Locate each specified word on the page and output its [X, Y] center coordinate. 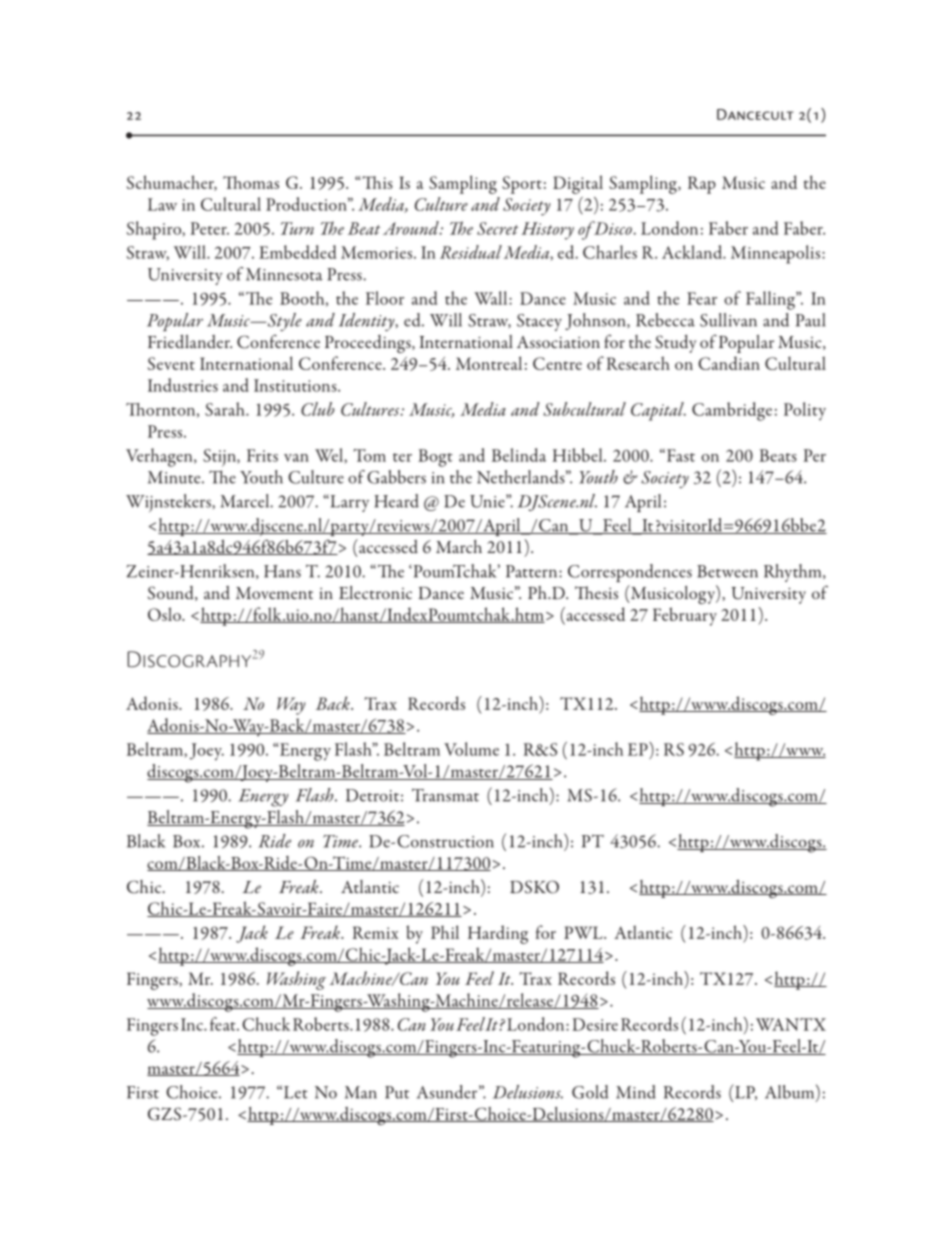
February [685, 616]
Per [814, 455]
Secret [497, 228]
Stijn [220, 458]
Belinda [519, 455]
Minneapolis [777, 254]
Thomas [251, 182]
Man [361, 1092]
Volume [471, 749]
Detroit [372, 795]
